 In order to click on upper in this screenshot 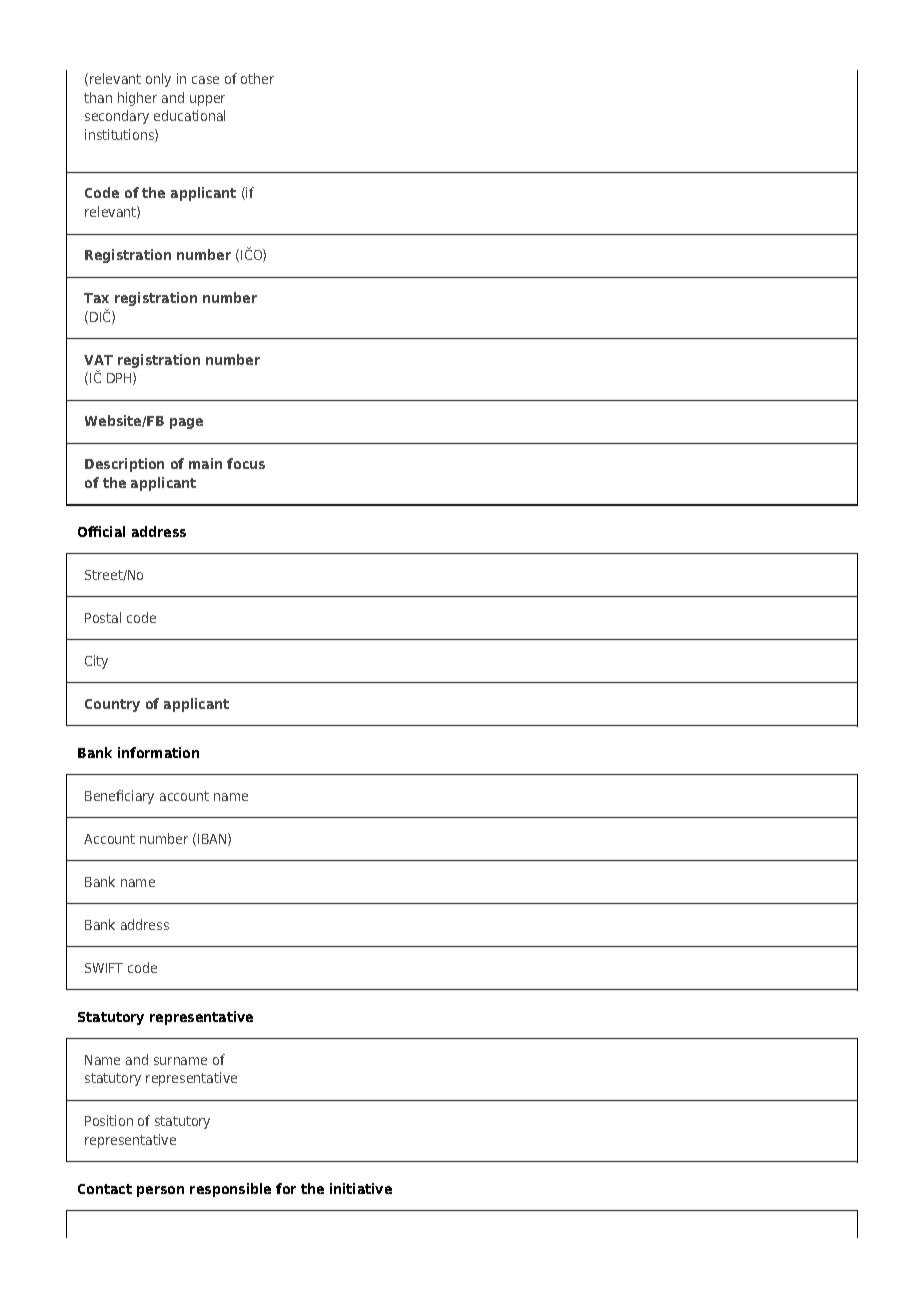, I will do `click(207, 100)`.
